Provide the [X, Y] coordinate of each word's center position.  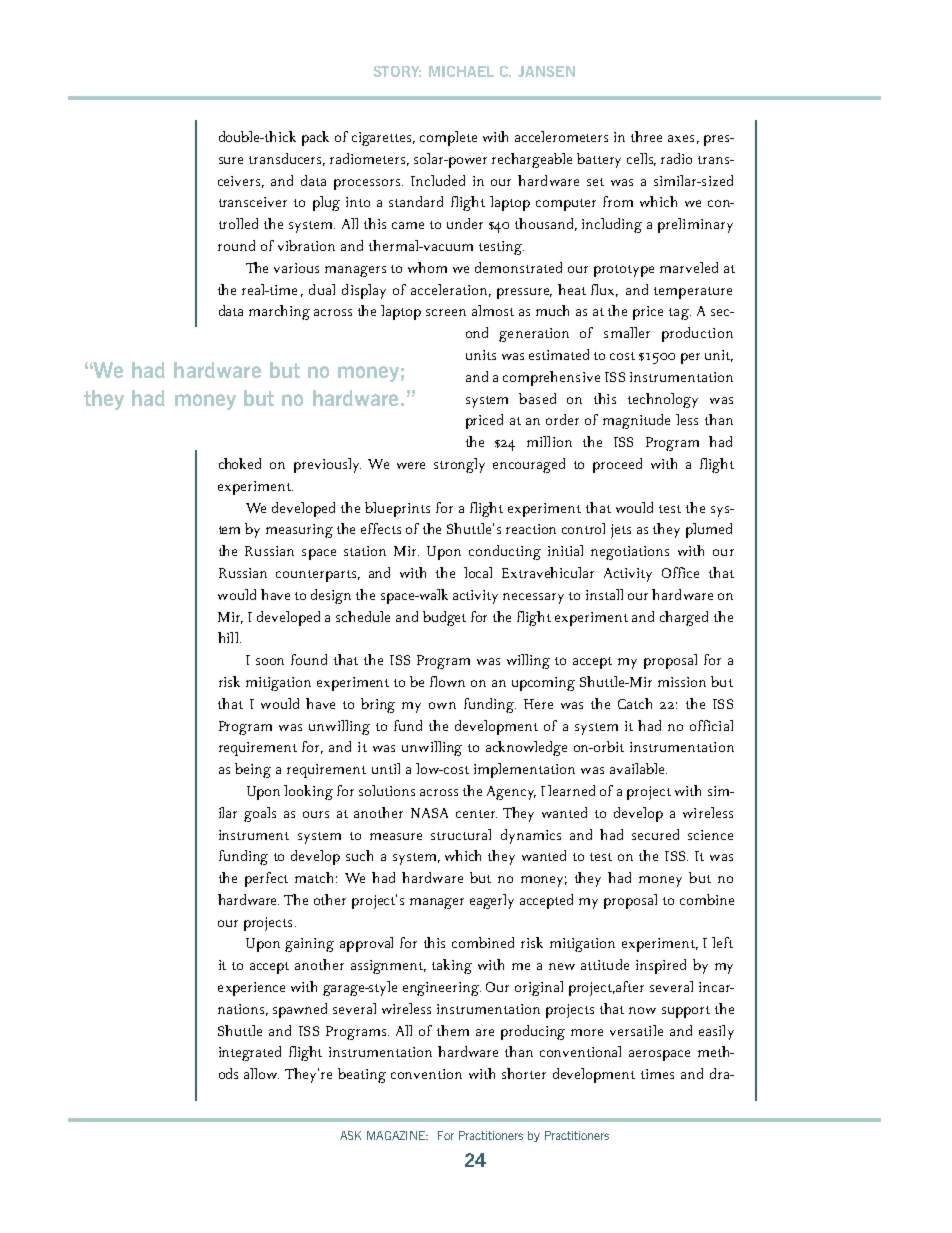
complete [448, 138]
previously [327, 465]
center [476, 814]
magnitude [636, 421]
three [646, 136]
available [638, 768]
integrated [250, 1053]
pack [315, 138]
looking [308, 792]
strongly [459, 465]
